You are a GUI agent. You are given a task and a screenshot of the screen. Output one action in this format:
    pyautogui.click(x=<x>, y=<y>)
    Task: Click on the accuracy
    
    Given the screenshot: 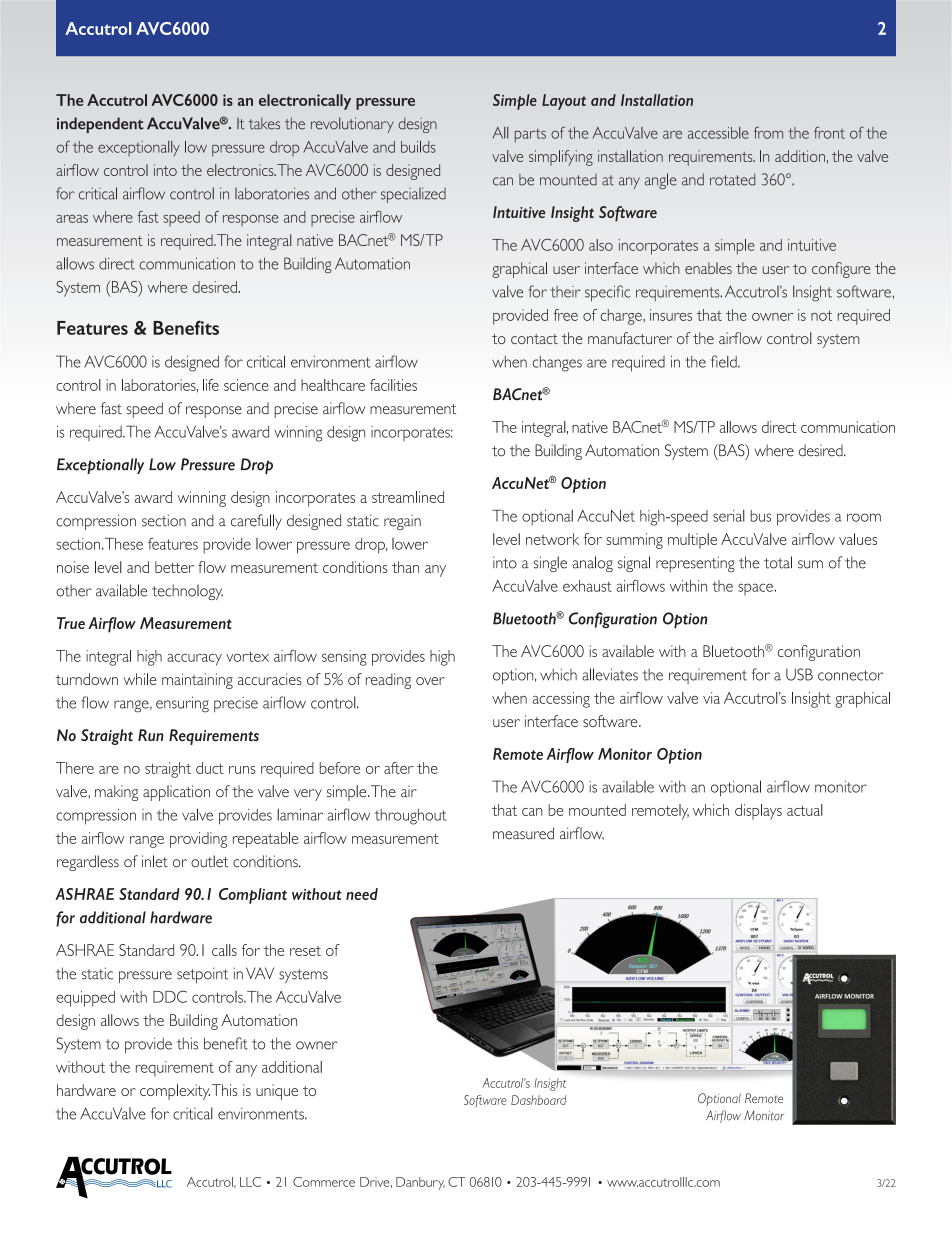 What is the action you would take?
    pyautogui.click(x=194, y=660)
